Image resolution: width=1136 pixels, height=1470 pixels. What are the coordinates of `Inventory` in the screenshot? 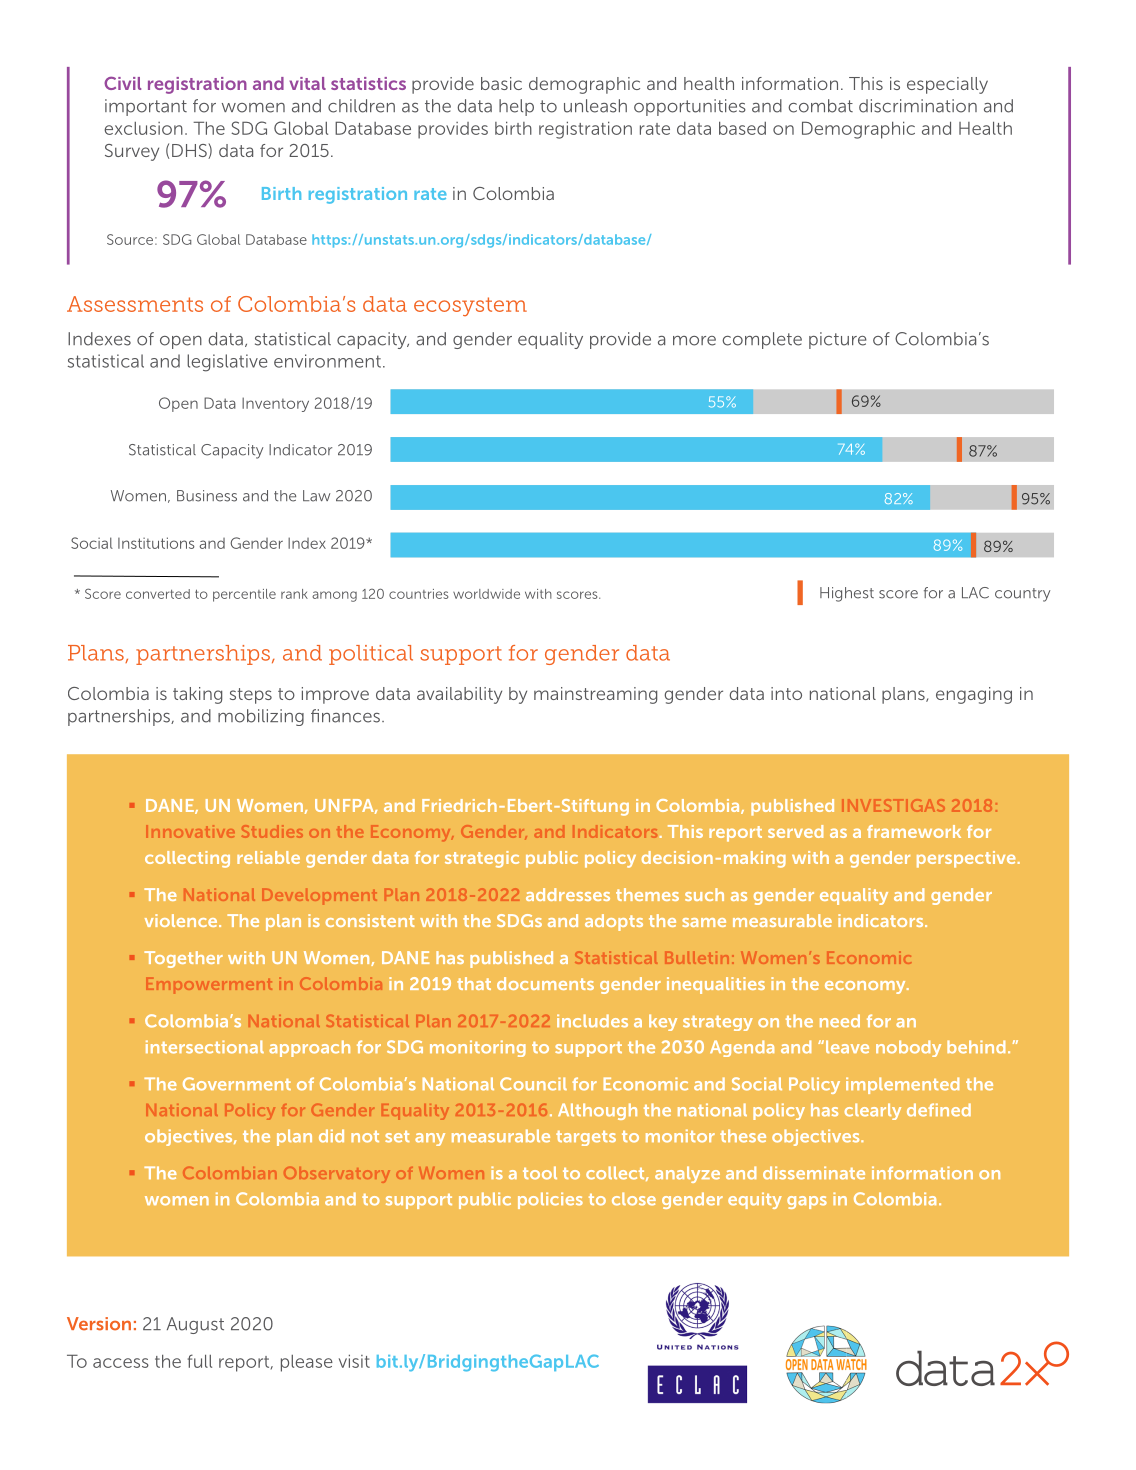 It's located at (275, 404).
